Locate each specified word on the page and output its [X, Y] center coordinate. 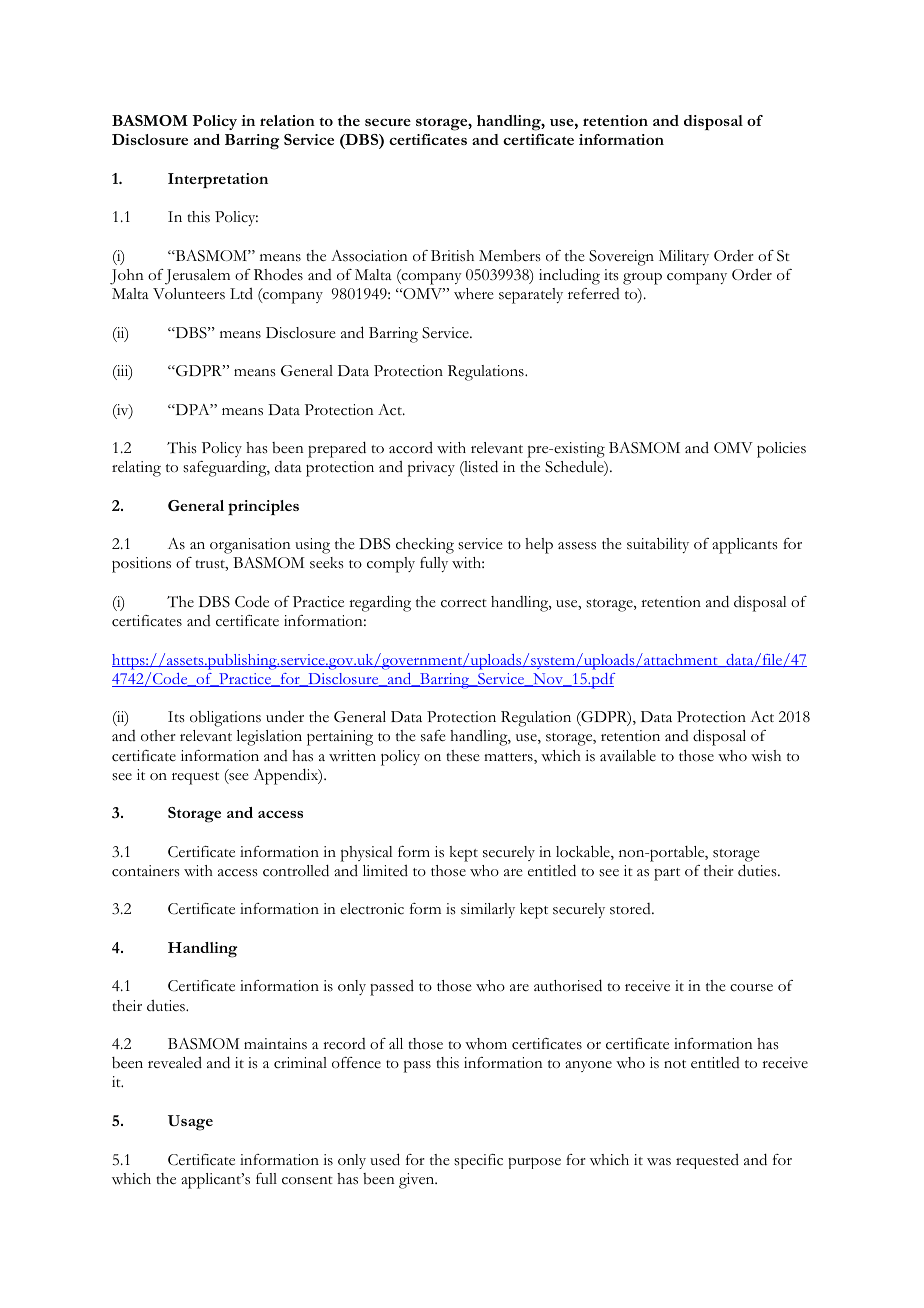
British [452, 256]
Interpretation [218, 180]
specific [478, 1161]
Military [684, 257]
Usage [190, 1123]
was [659, 1162]
